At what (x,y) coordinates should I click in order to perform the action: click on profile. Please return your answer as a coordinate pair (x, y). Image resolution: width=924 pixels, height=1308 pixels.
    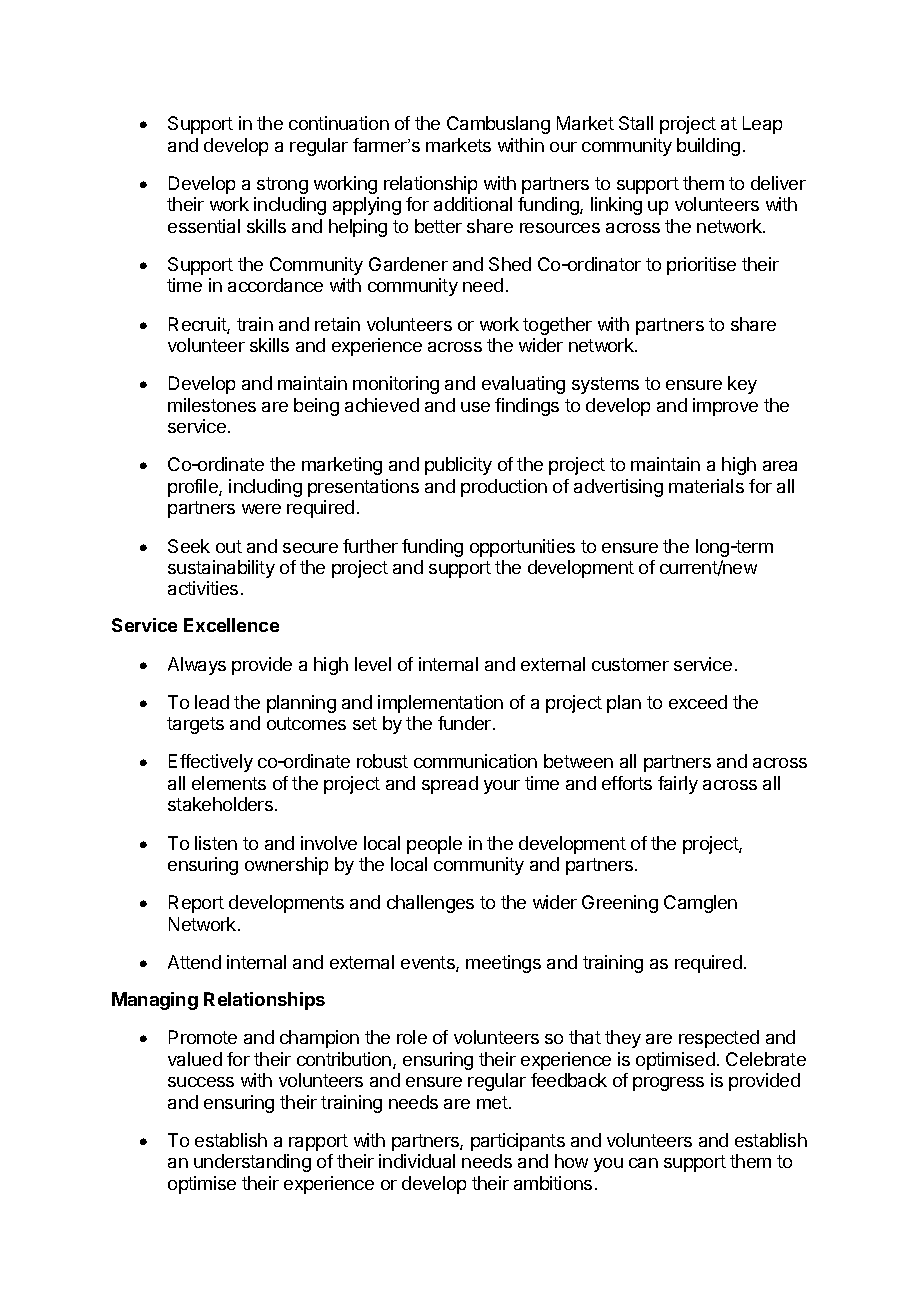
    Looking at the image, I should click on (194, 488).
